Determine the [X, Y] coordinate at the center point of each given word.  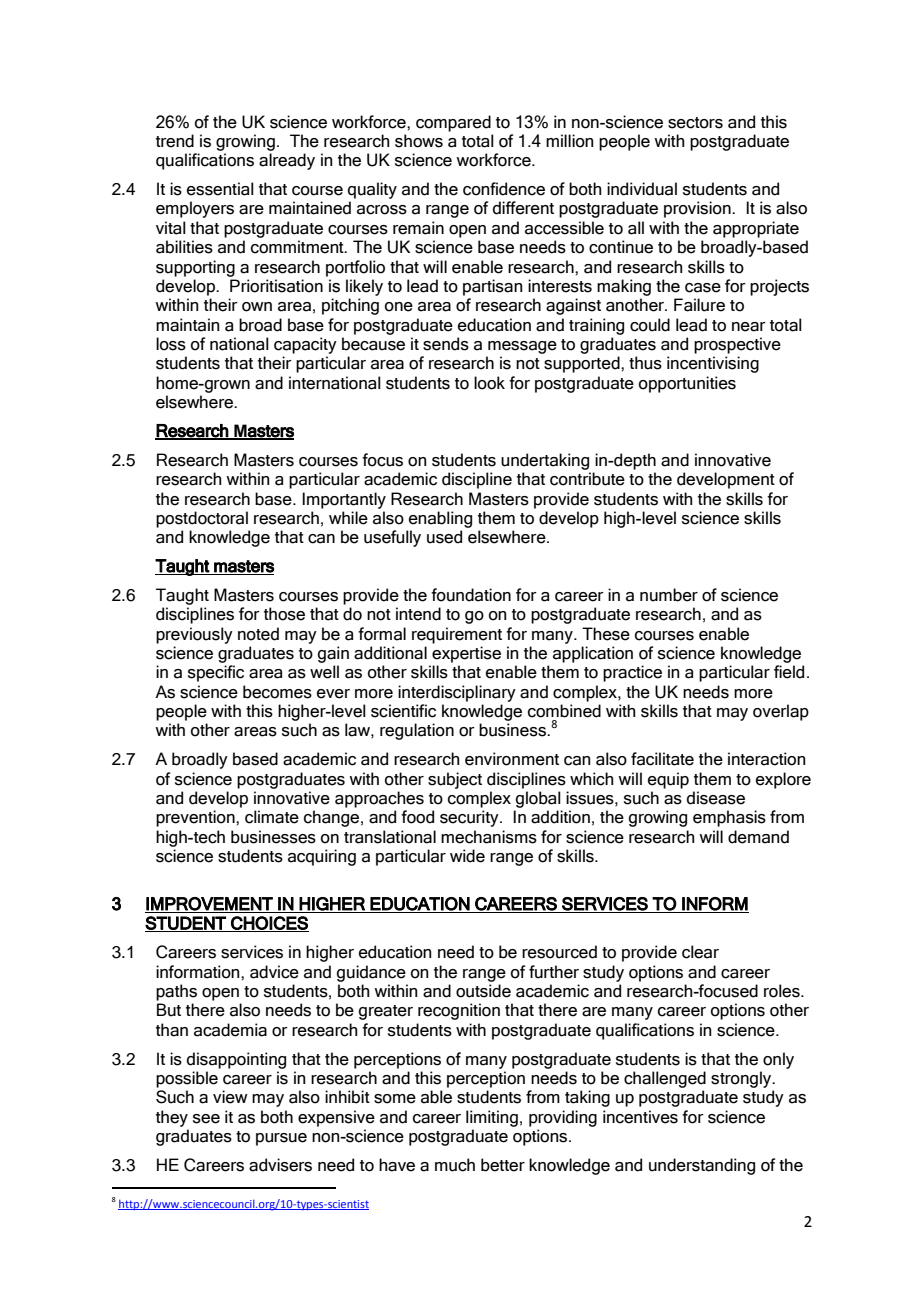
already [287, 161]
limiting [492, 1118]
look [489, 383]
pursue [281, 1139]
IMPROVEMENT [210, 905]
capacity [305, 345]
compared [453, 123]
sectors [695, 123]
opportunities [687, 384]
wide [467, 856]
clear [700, 952]
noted [258, 634]
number [669, 595]
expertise [466, 654]
